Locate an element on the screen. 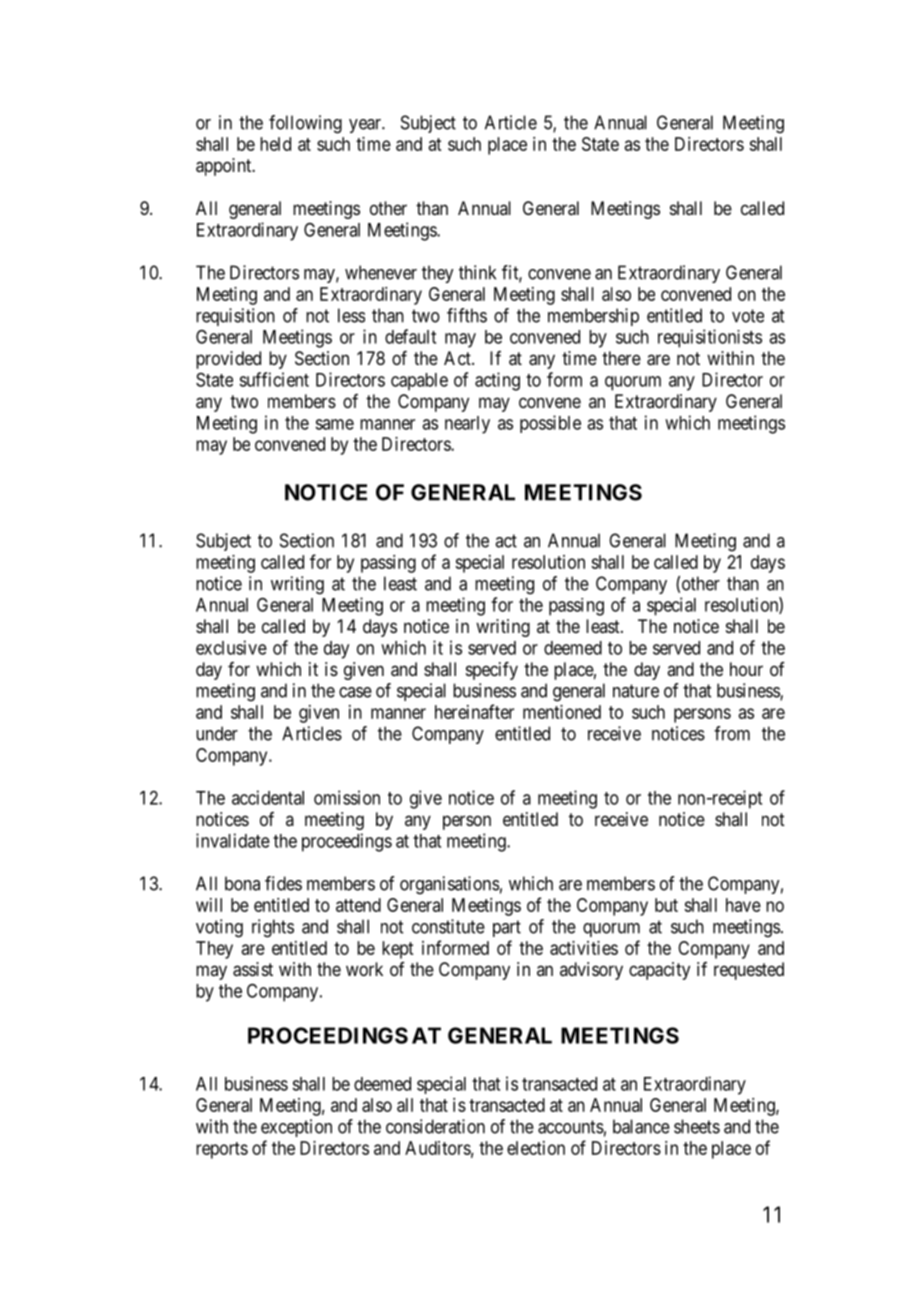 Image resolution: width=924 pixels, height=1308 pixels. year is located at coordinates (366, 126).
